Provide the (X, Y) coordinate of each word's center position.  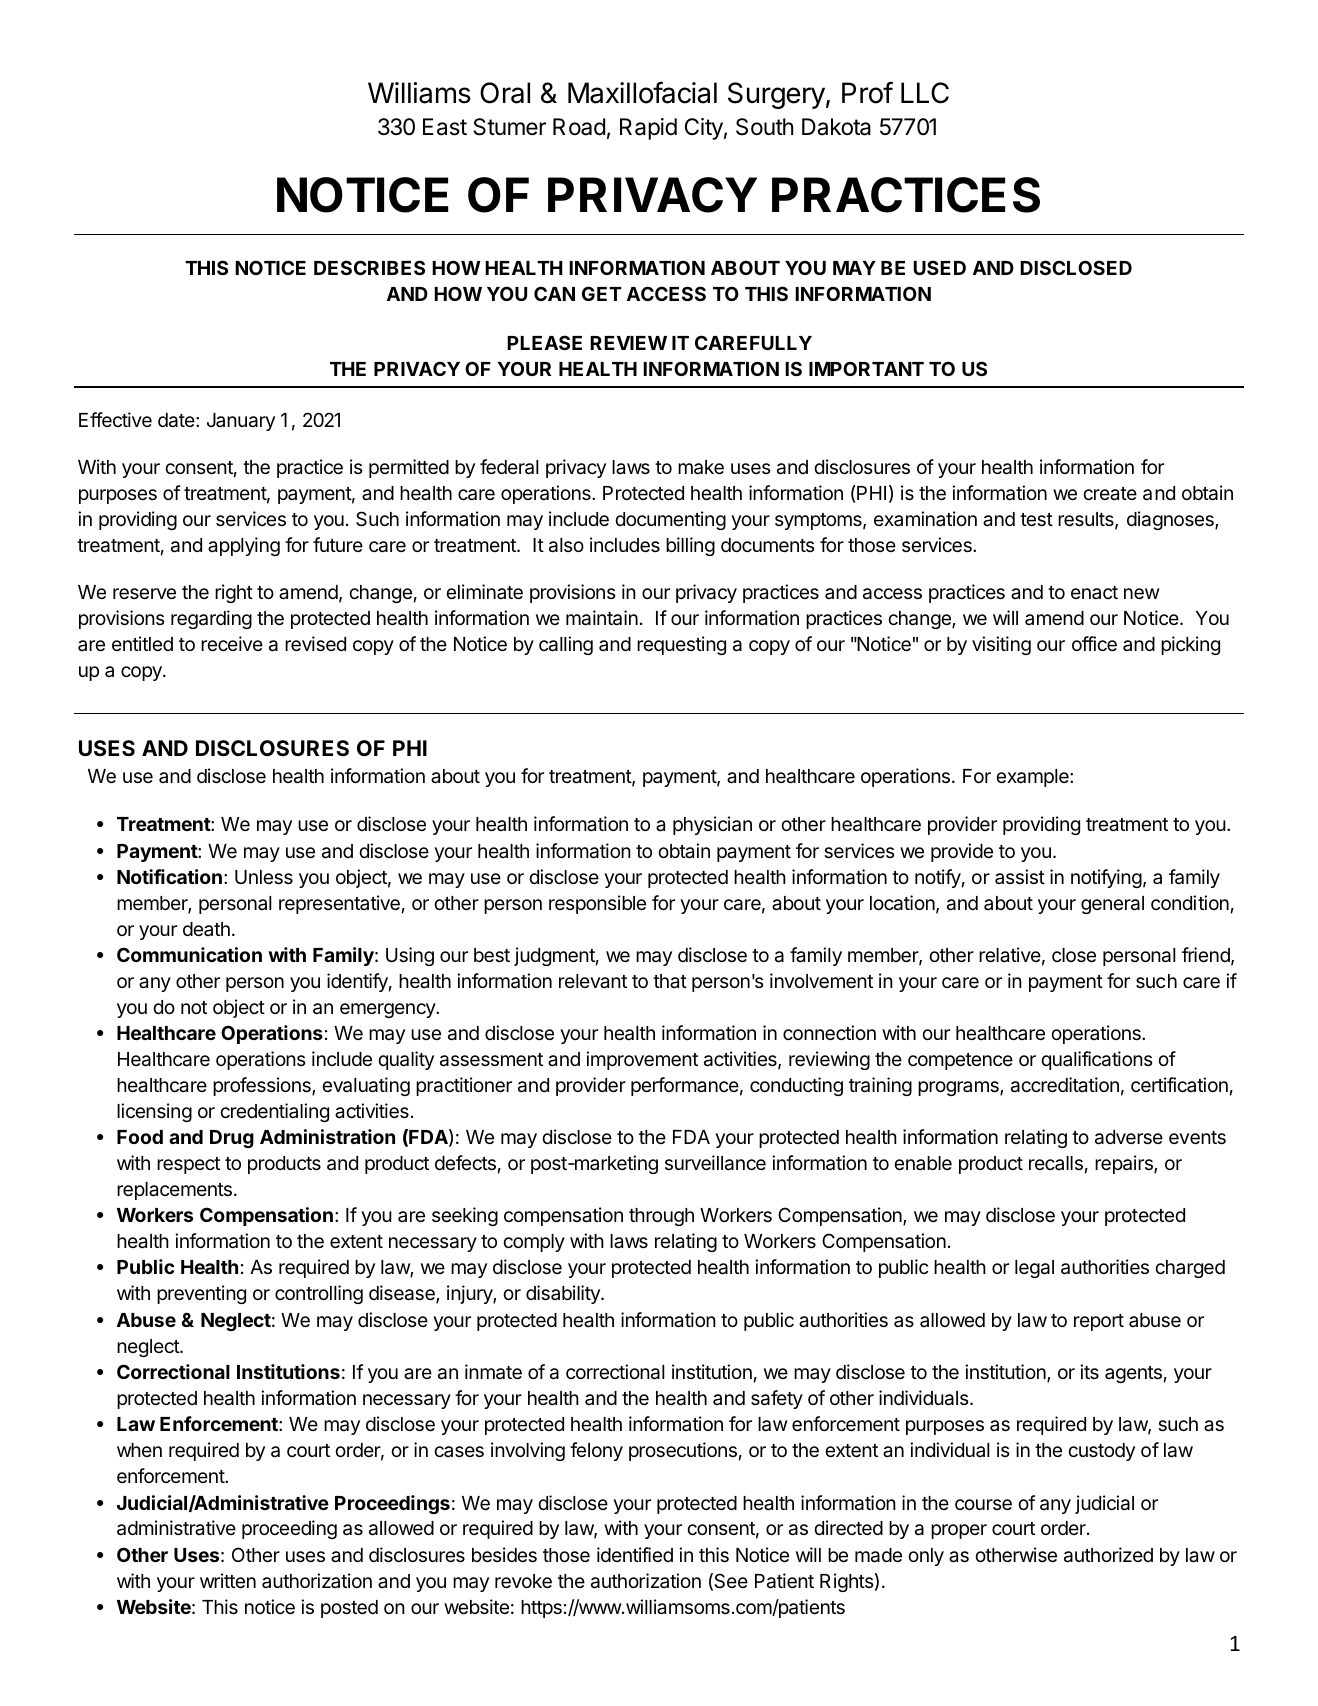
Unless (264, 877)
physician (712, 825)
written (228, 1580)
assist (1020, 876)
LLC (925, 93)
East (445, 127)
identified (635, 1554)
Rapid (648, 129)
